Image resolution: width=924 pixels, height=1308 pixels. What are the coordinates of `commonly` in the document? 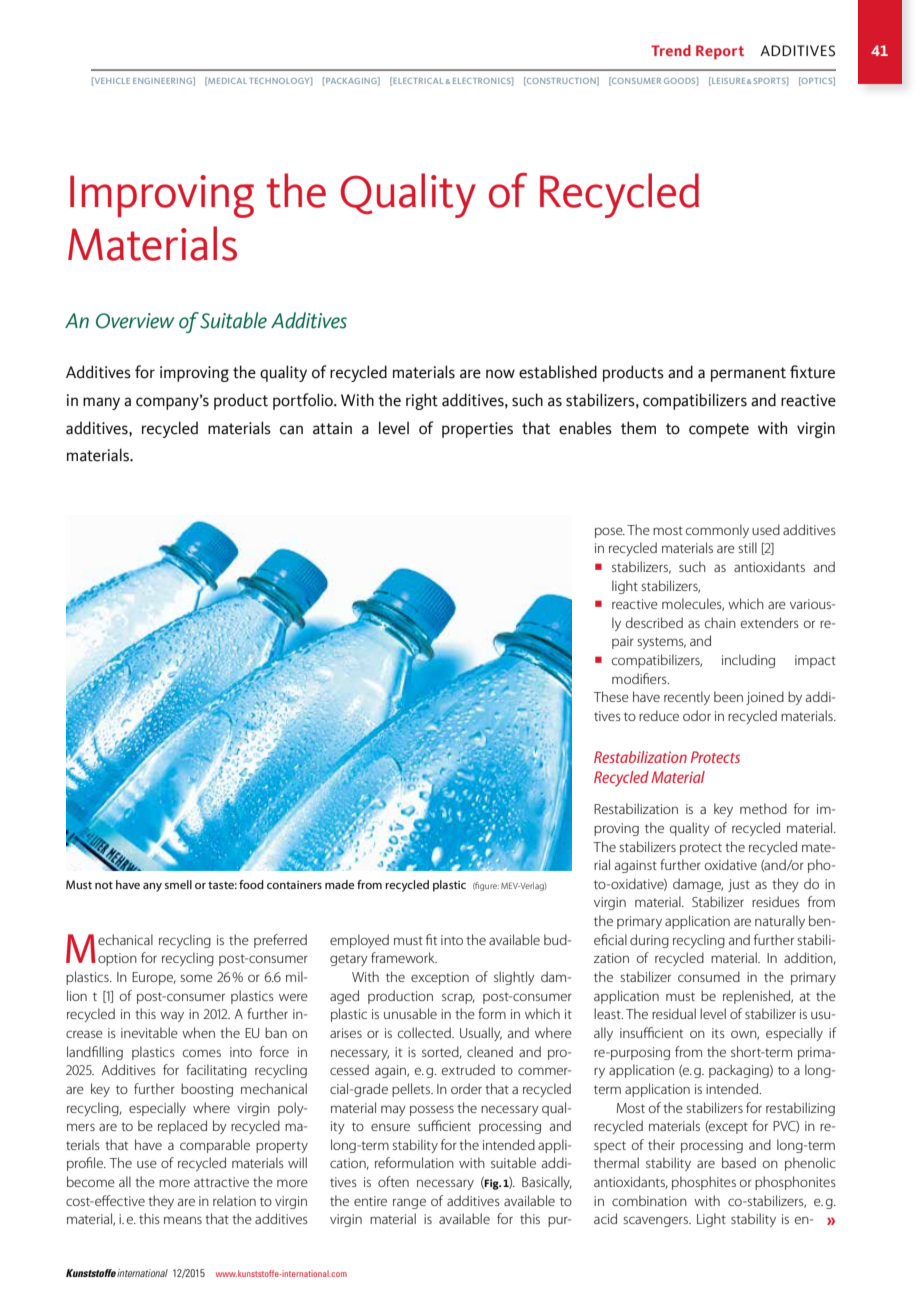 It's located at (717, 531).
